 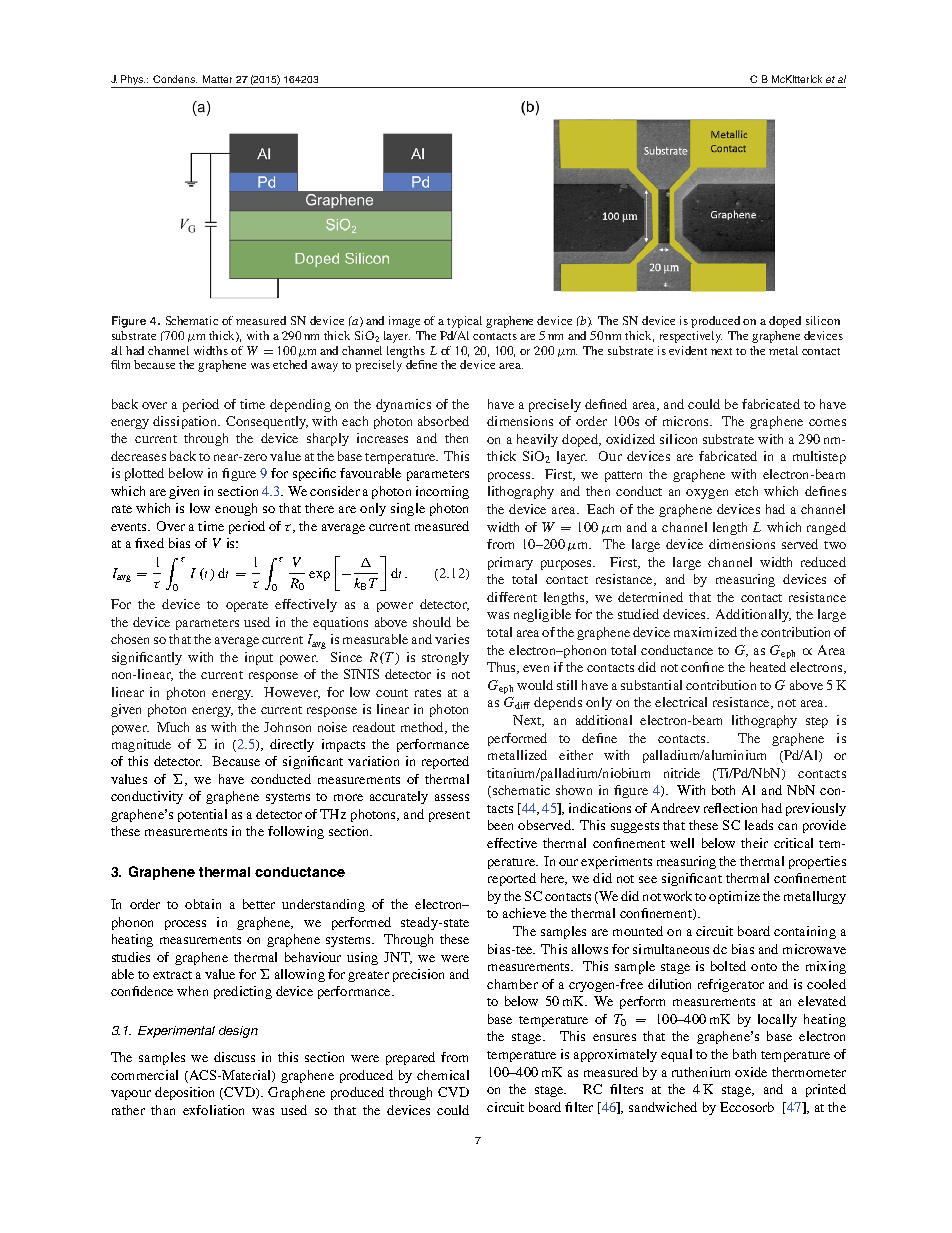 I want to click on respectively, so click(x=691, y=337).
